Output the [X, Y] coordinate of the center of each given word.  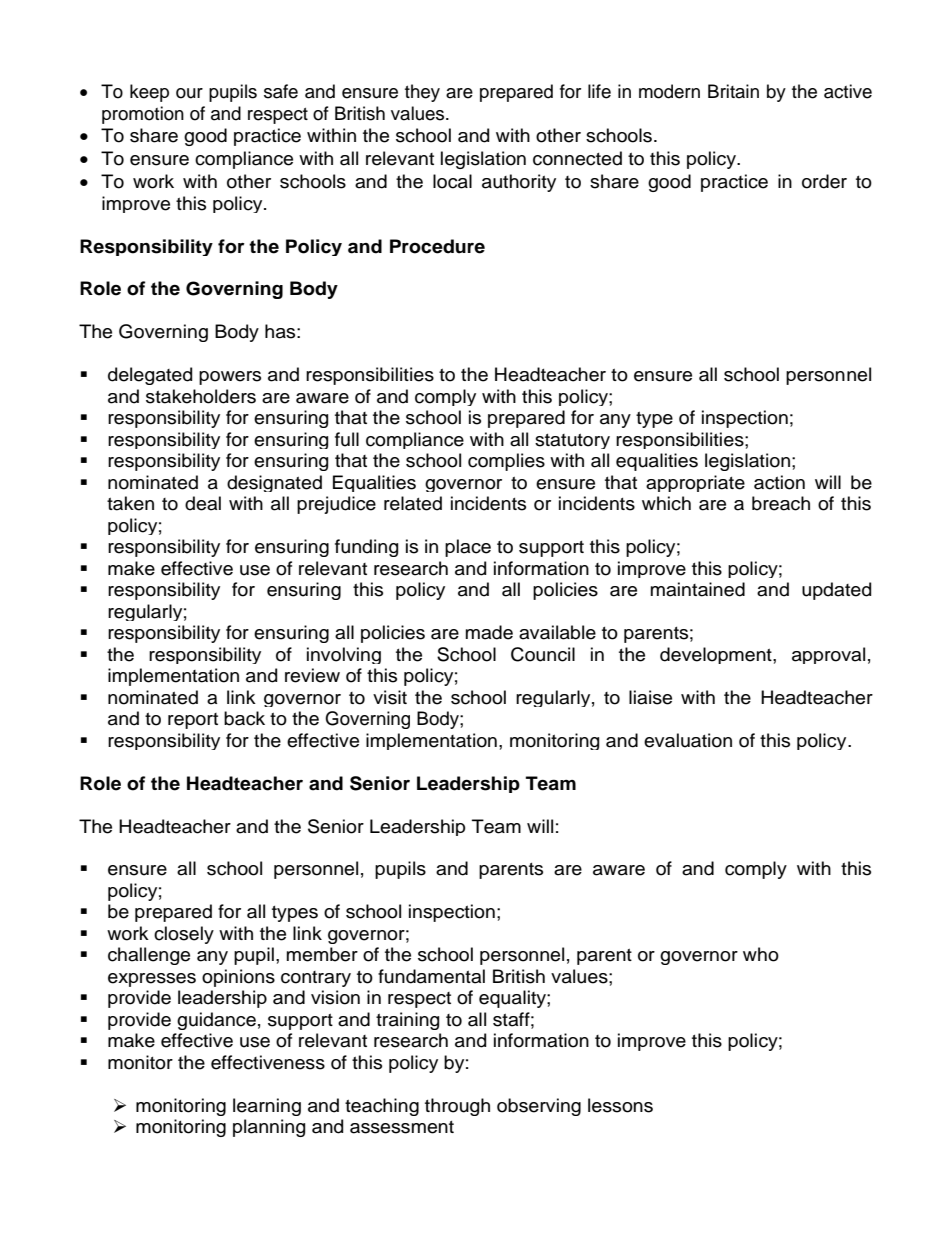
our [189, 93]
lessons [620, 1105]
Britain [733, 91]
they [422, 93]
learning [267, 1107]
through [457, 1107]
